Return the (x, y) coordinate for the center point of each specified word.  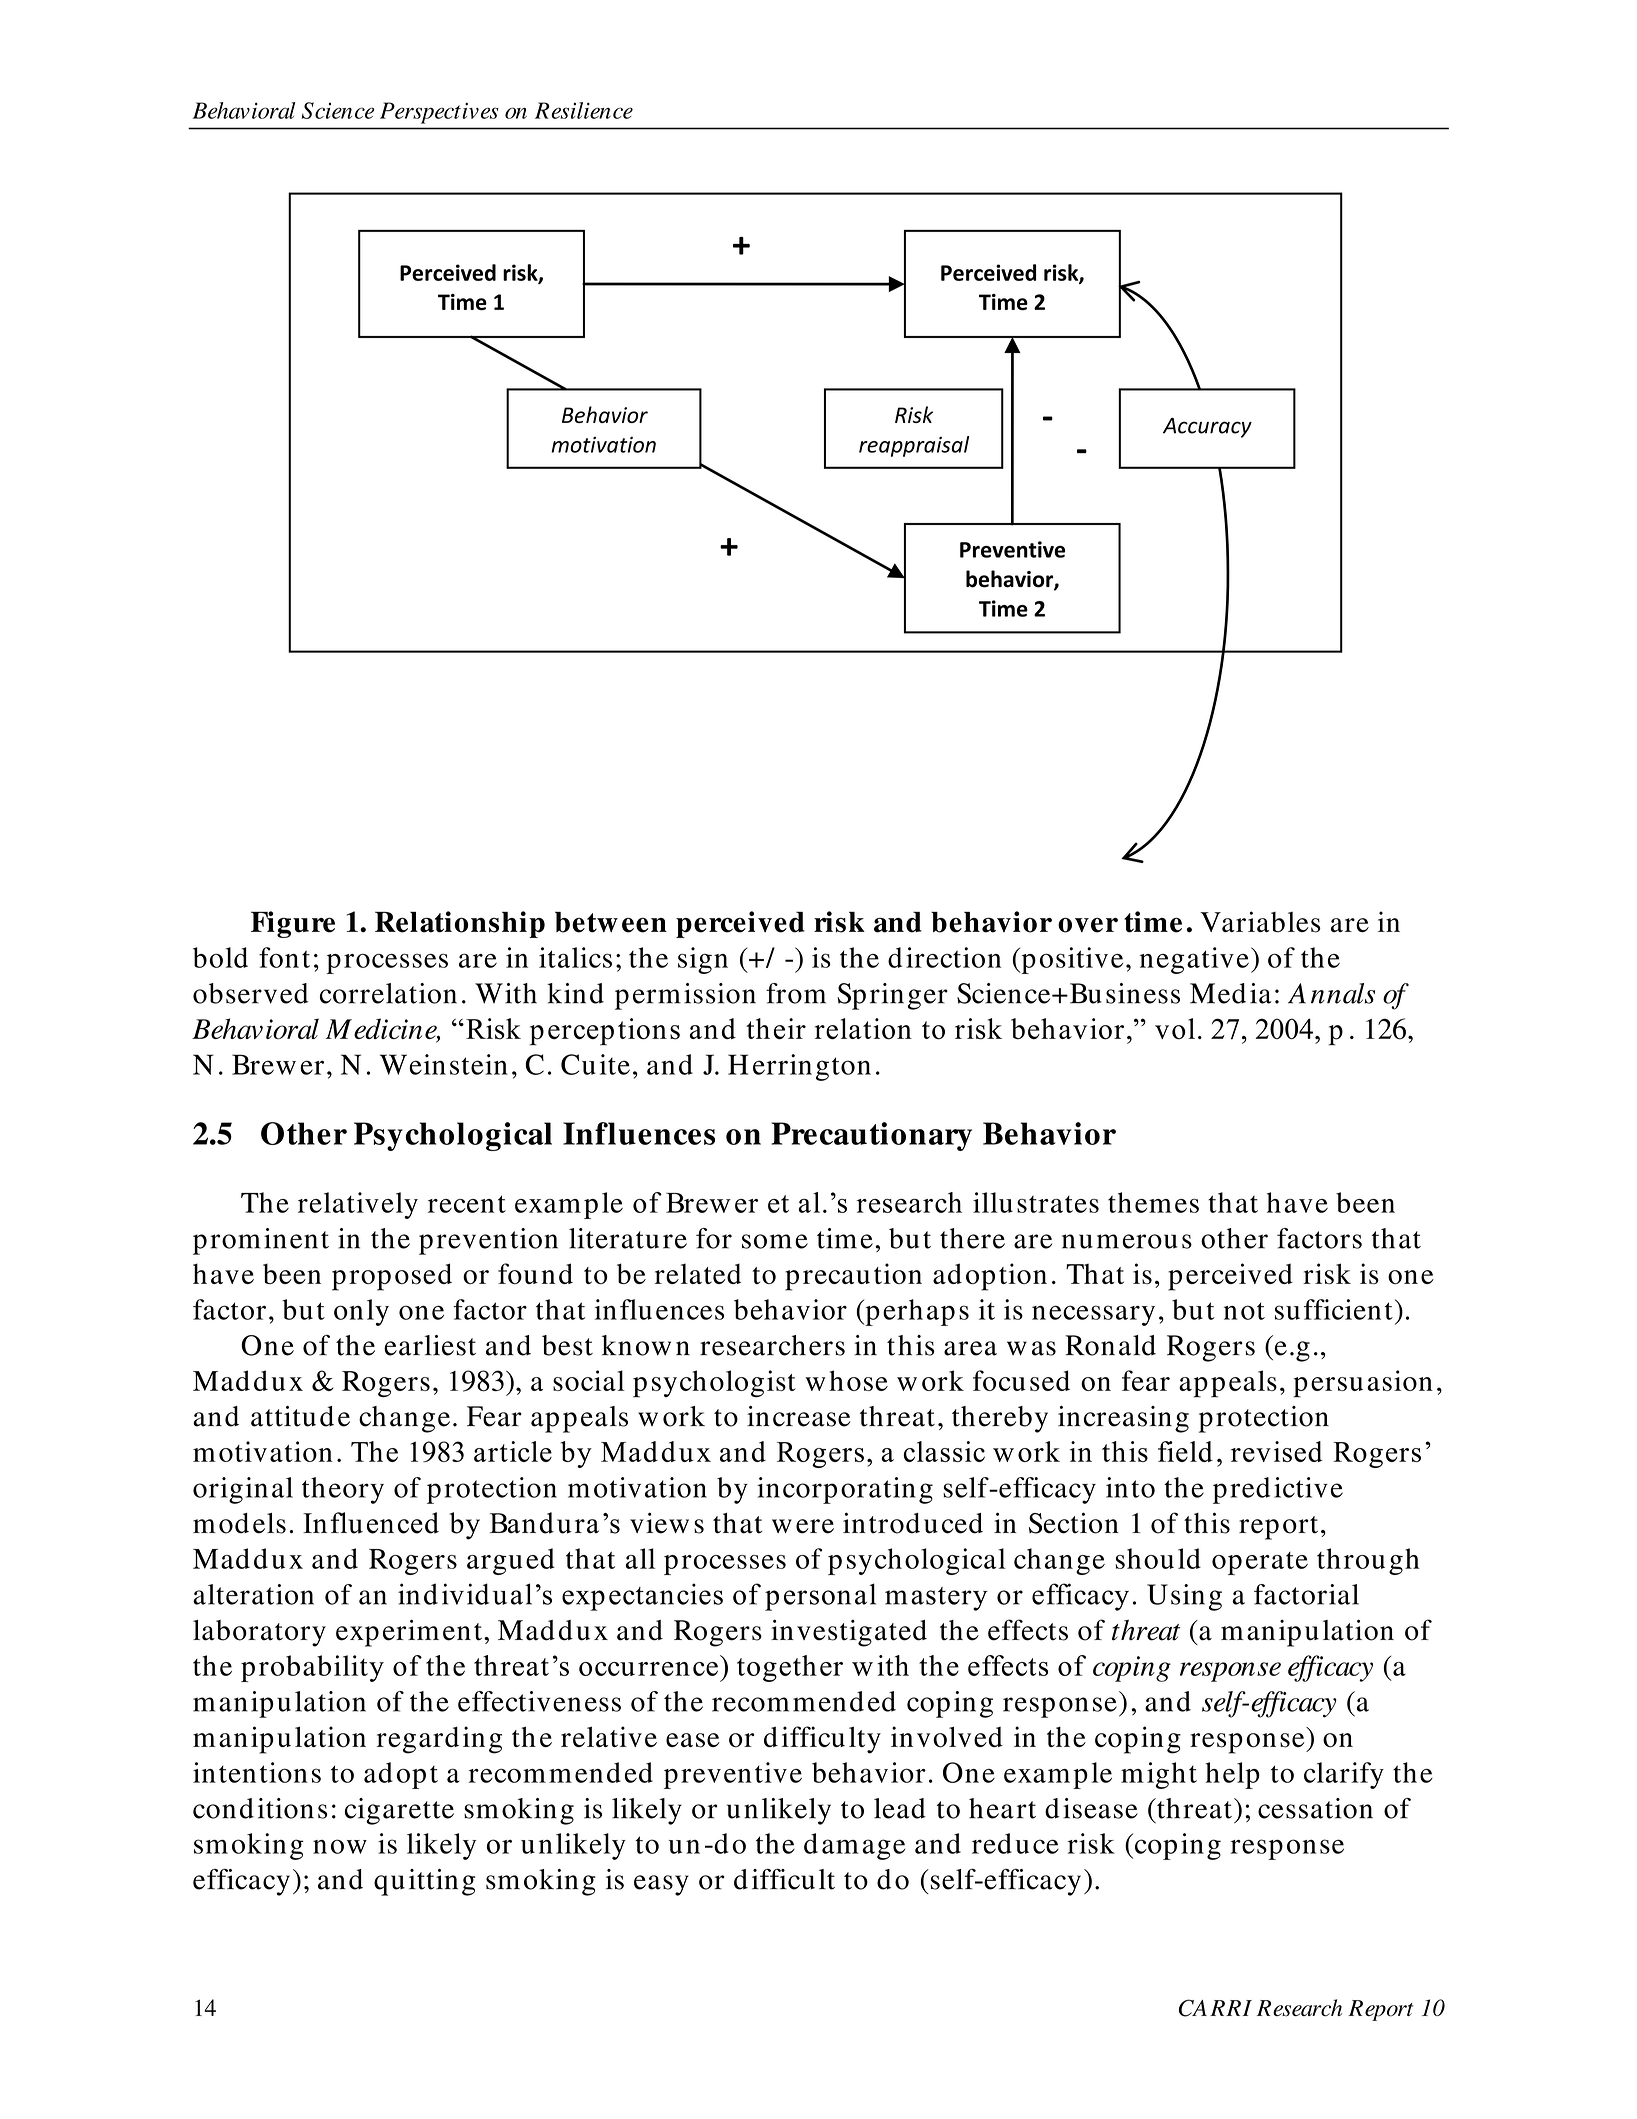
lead (900, 1808)
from (796, 993)
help (1233, 1775)
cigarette (399, 1811)
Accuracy (1207, 428)
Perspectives (439, 113)
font (284, 957)
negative (1194, 960)
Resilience (584, 110)
